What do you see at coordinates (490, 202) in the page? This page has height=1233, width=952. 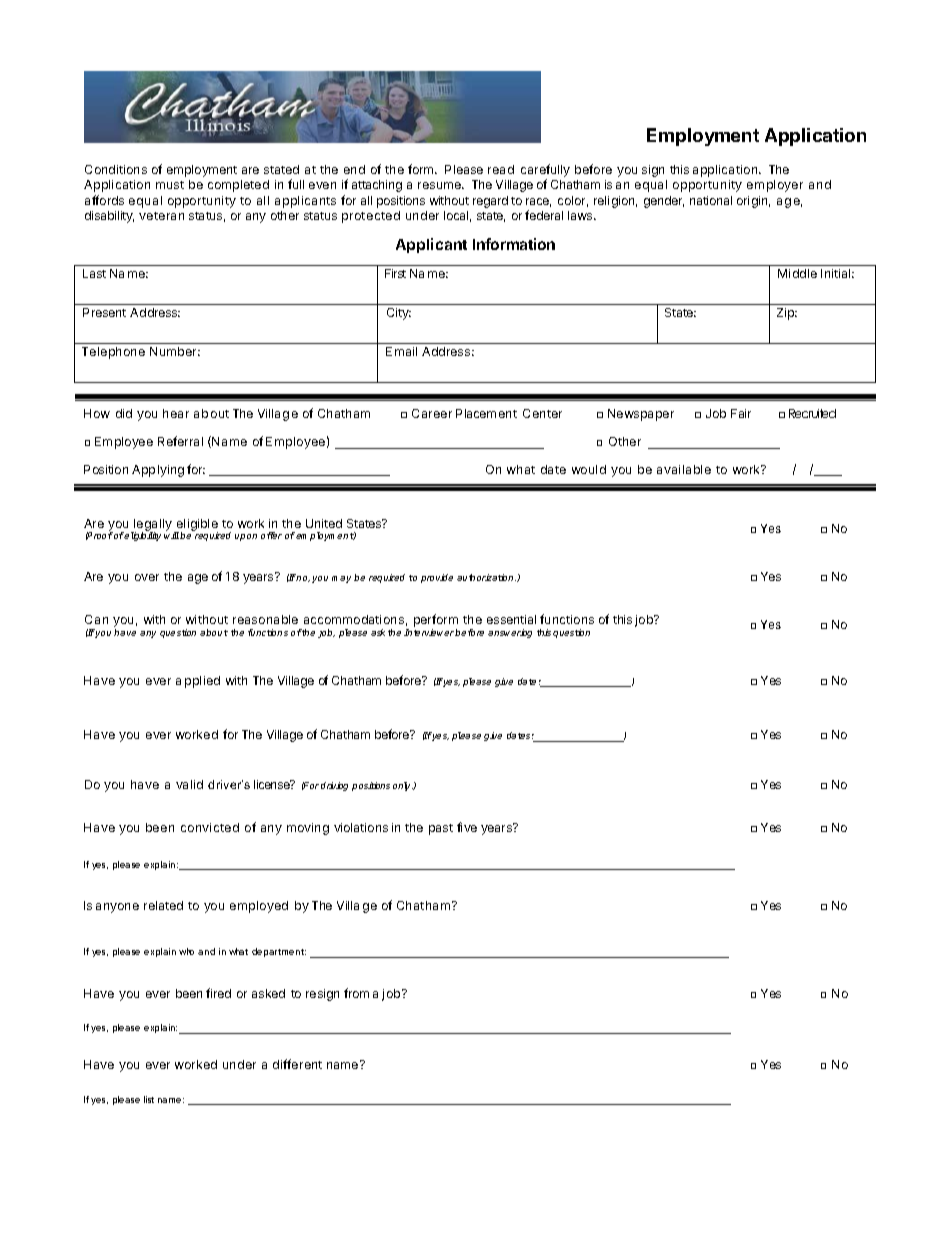 I see `regard` at bounding box center [490, 202].
